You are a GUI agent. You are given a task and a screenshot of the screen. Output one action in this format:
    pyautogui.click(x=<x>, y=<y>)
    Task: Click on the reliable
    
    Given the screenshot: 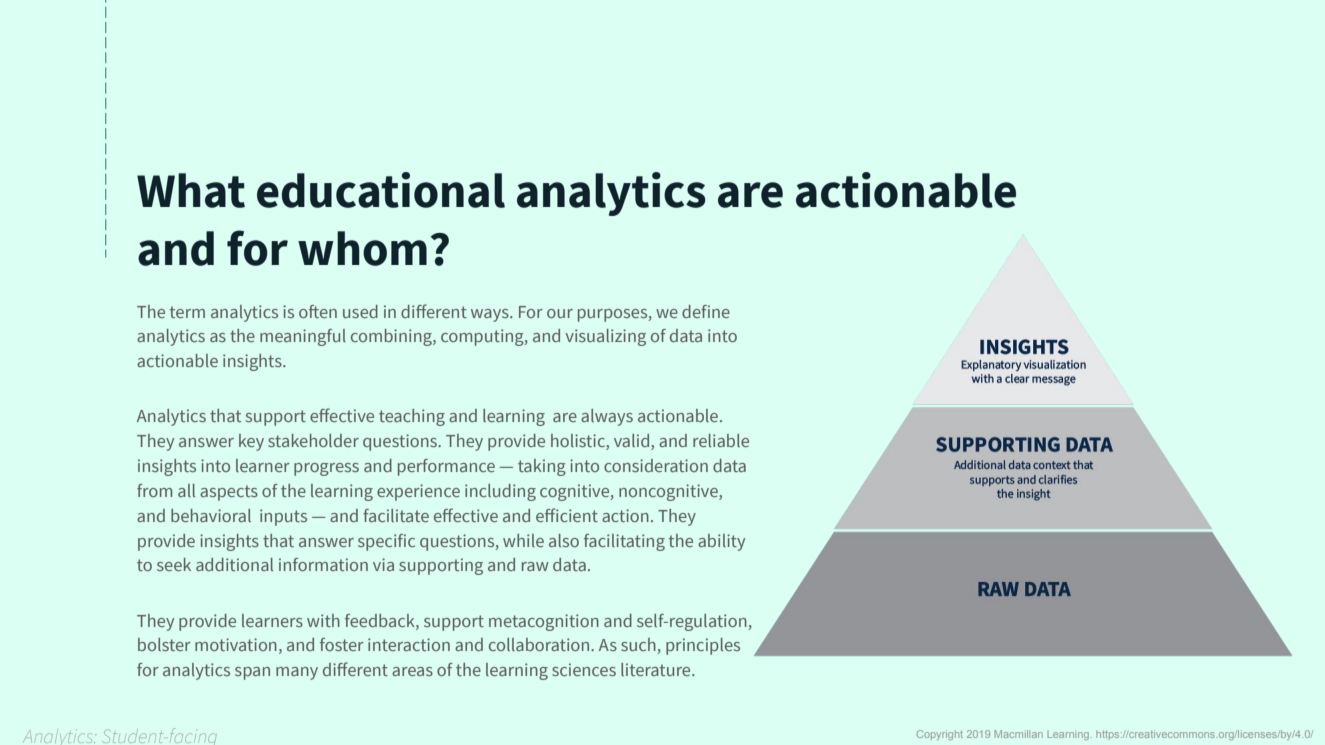 What is the action you would take?
    pyautogui.click(x=721, y=440)
